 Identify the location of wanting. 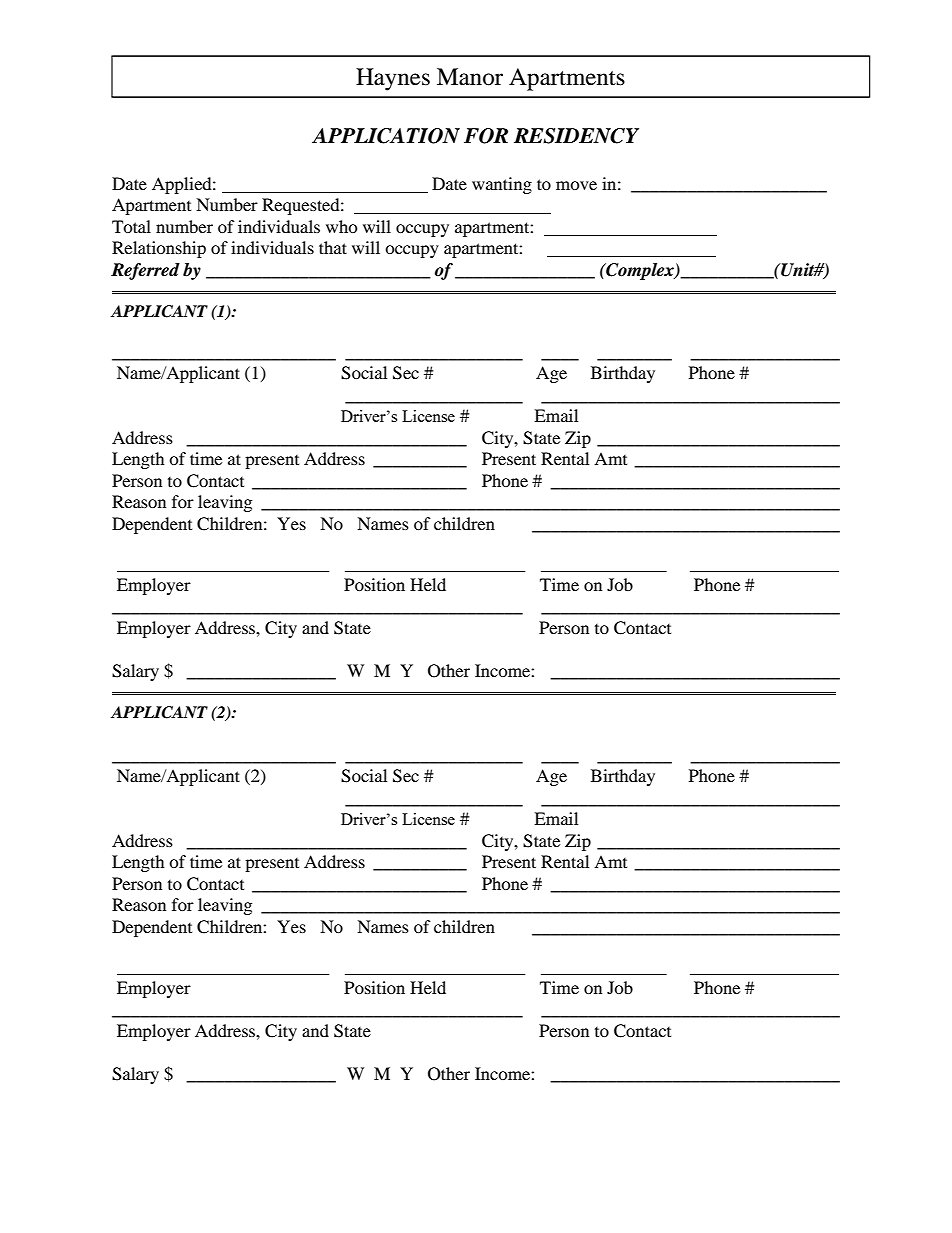
(502, 185).
